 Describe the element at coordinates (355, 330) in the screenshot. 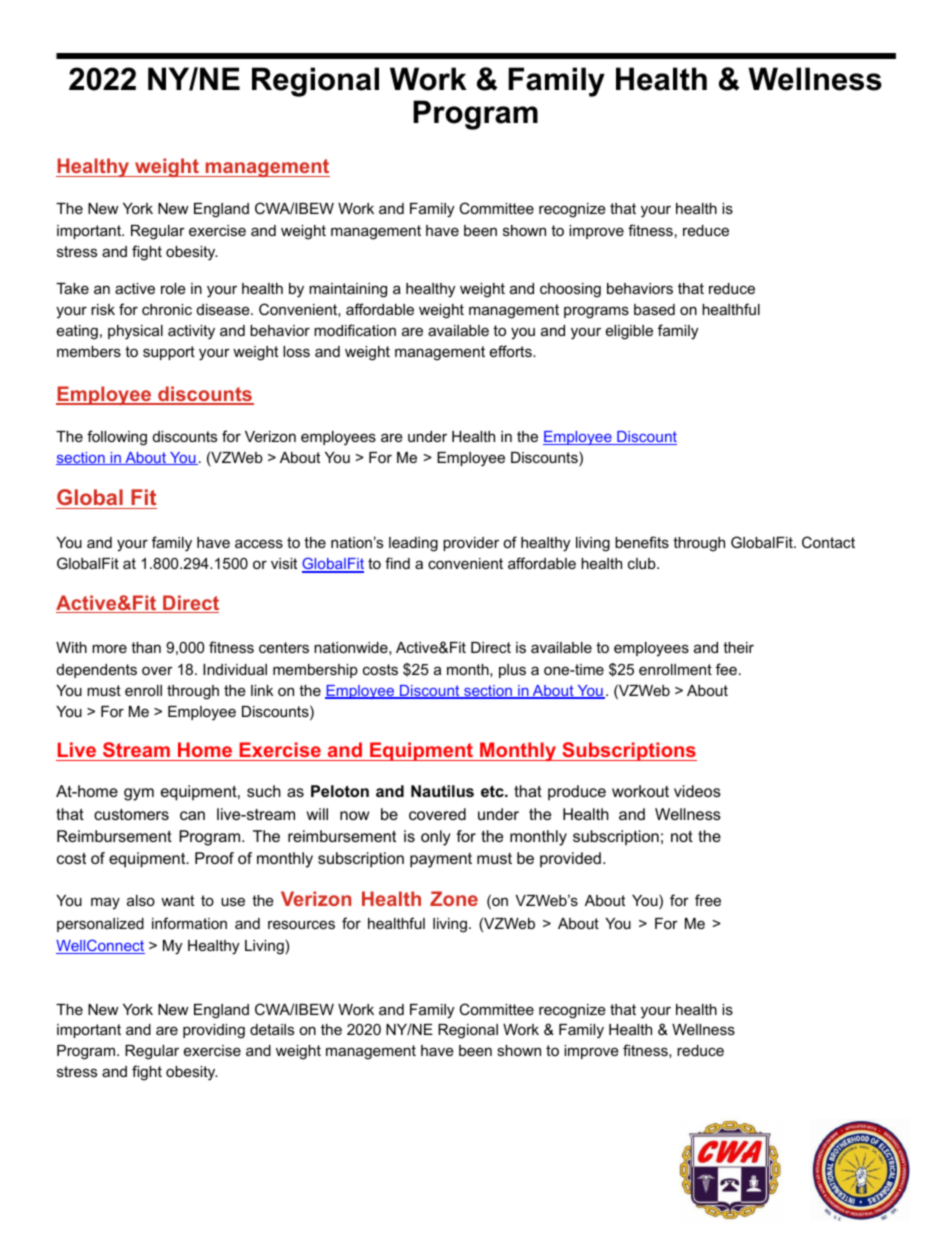

I see `modification` at that location.
